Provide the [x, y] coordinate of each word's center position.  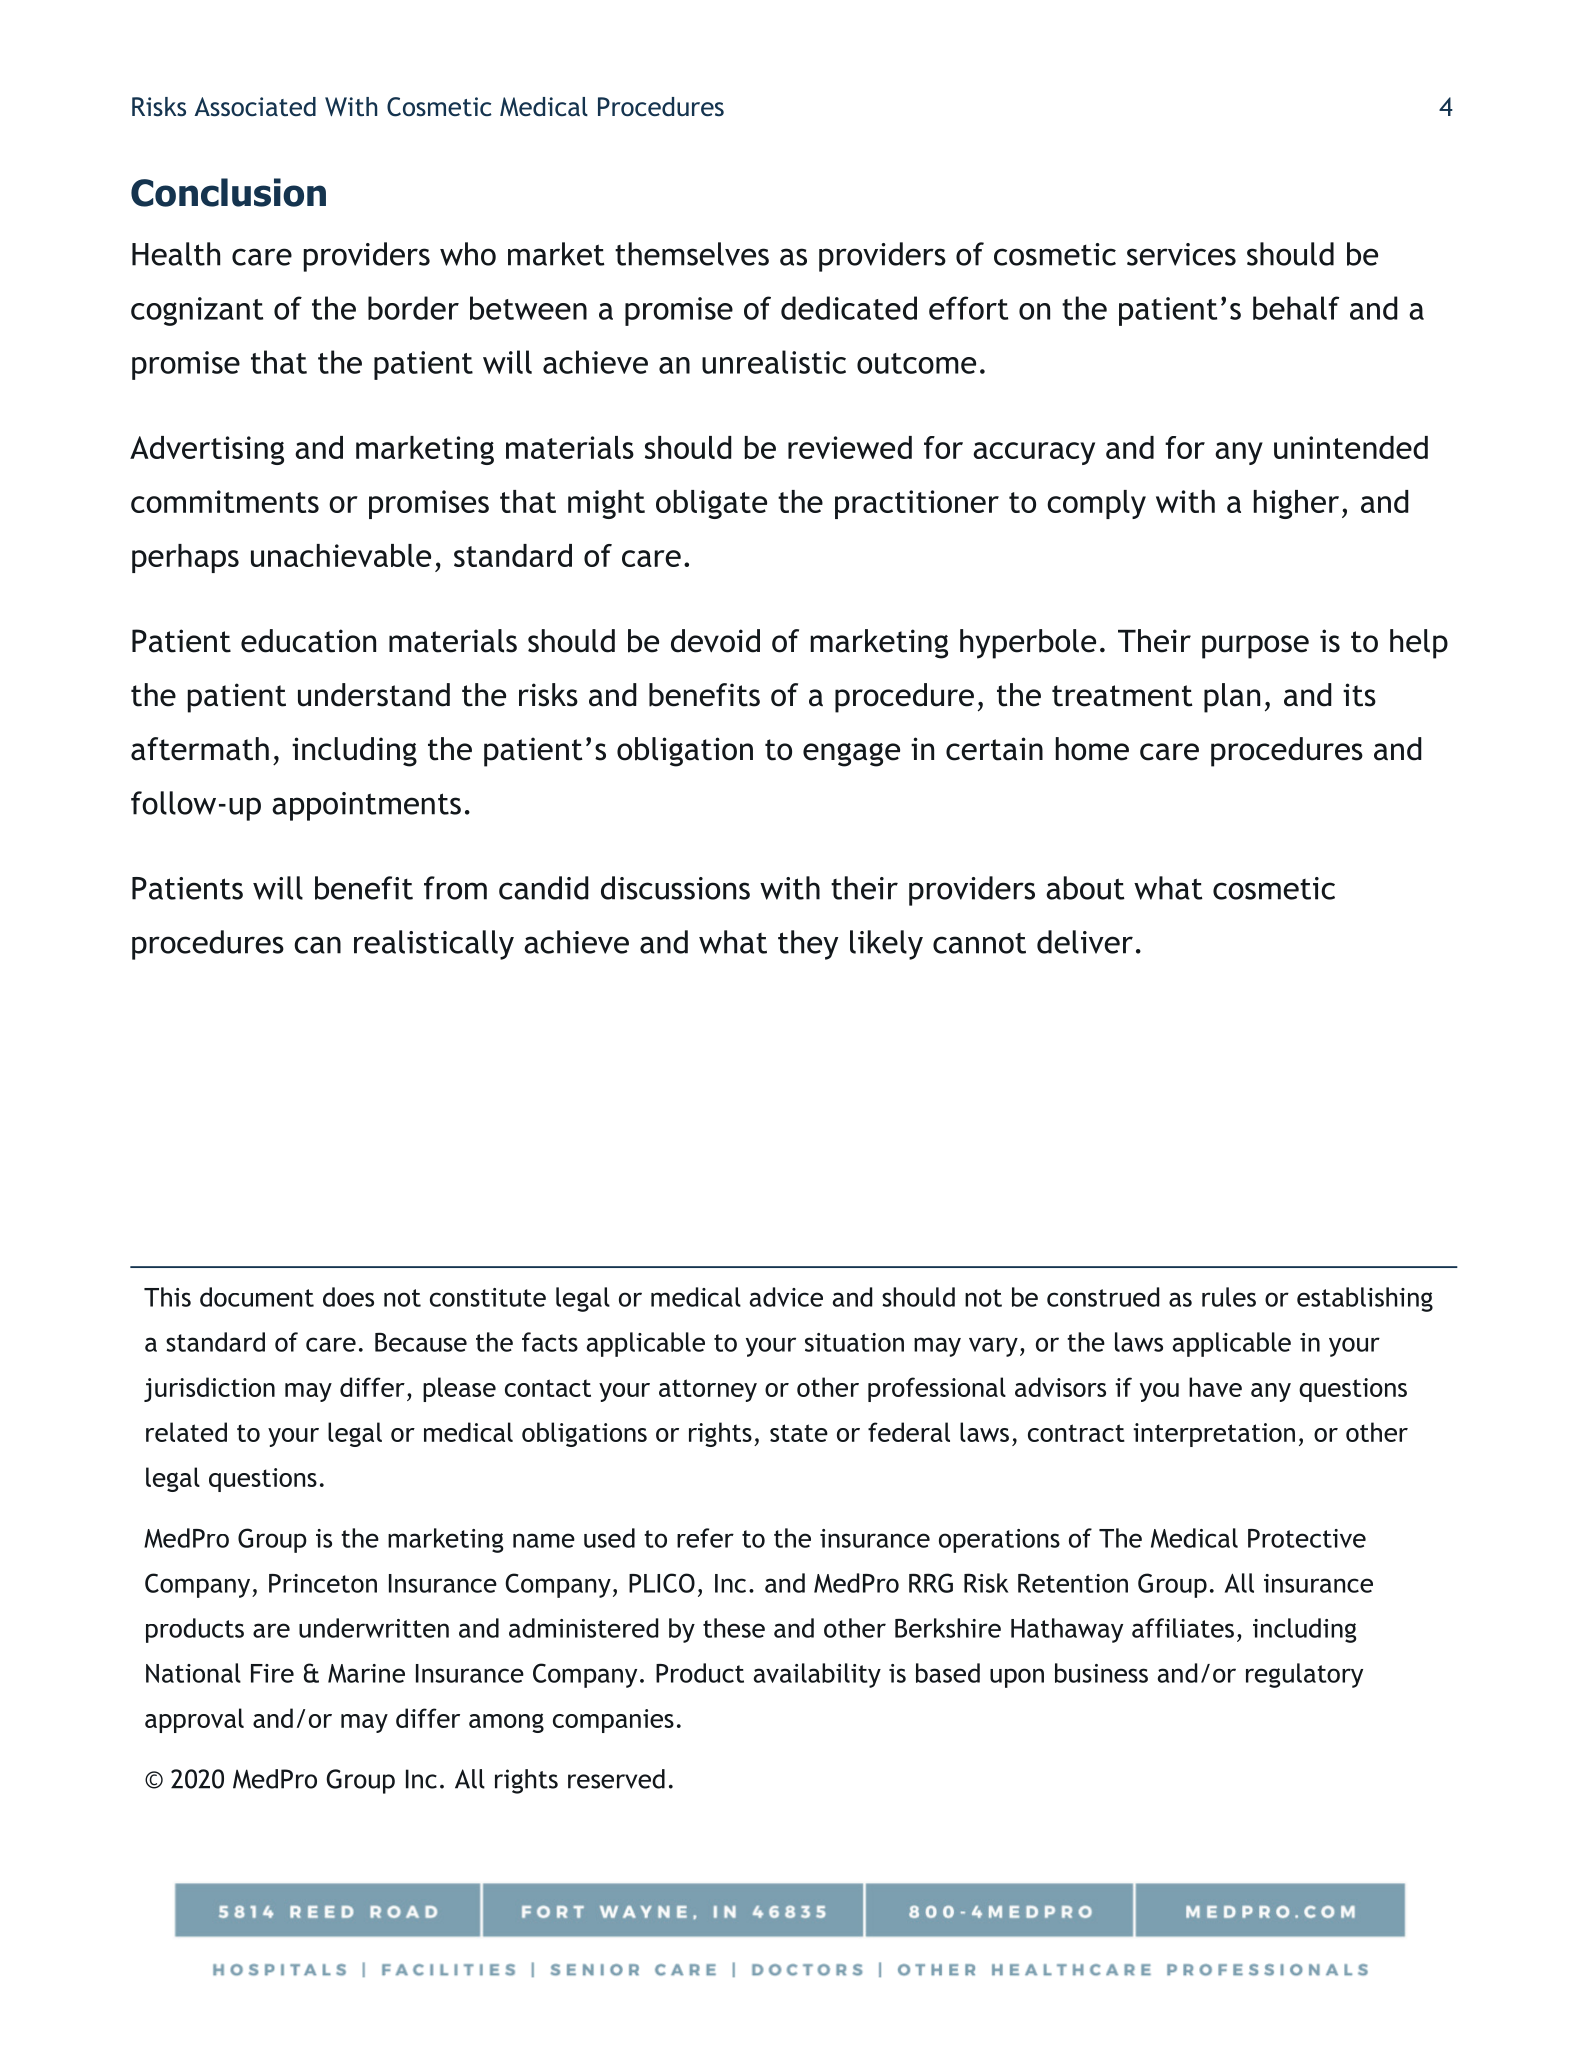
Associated [255, 106]
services [1181, 254]
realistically [434, 945]
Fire [272, 1673]
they [808, 945]
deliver [1085, 942]
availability [817, 1675]
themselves [692, 254]
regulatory [1304, 1675]
